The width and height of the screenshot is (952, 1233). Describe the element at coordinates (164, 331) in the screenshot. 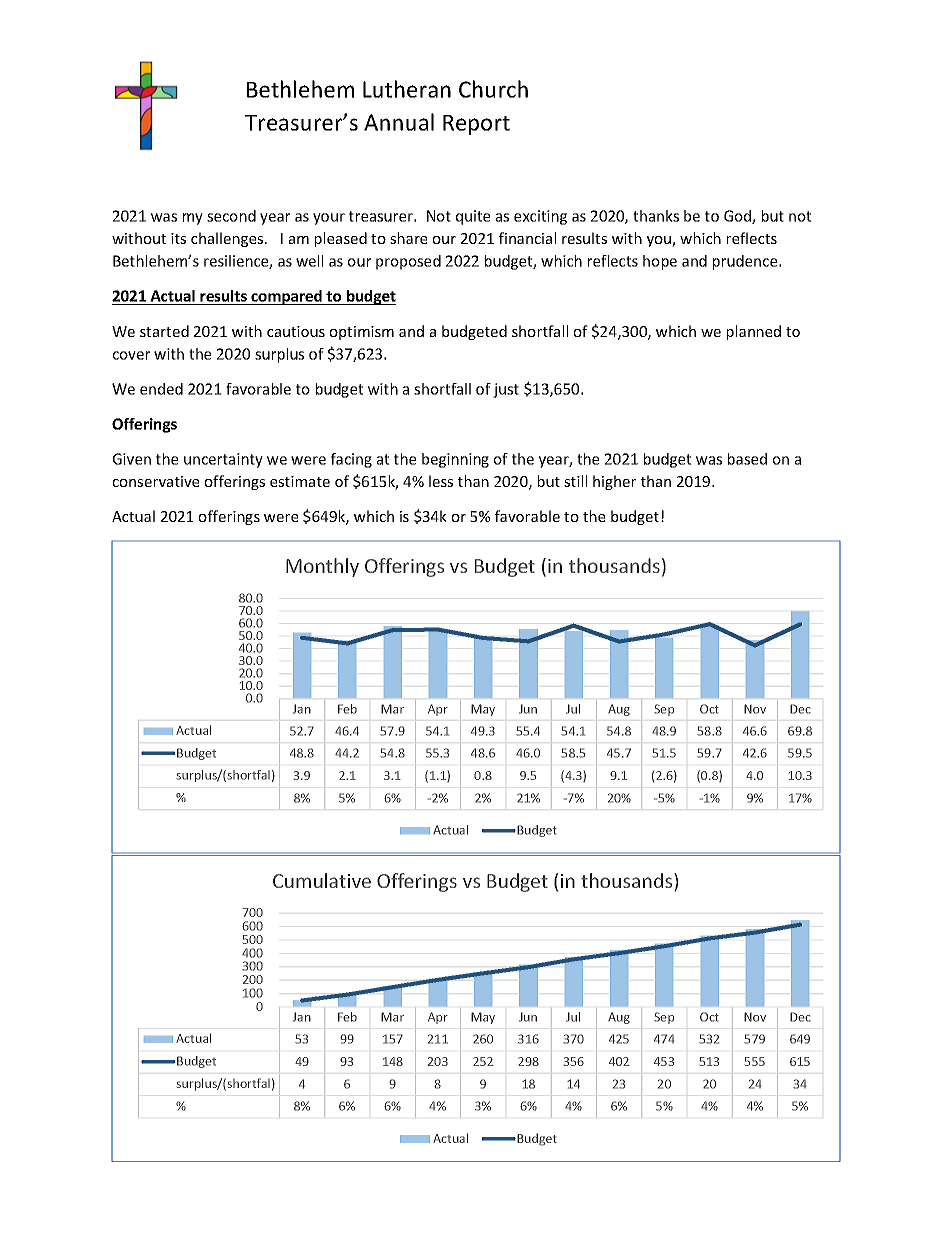

I see `started` at that location.
